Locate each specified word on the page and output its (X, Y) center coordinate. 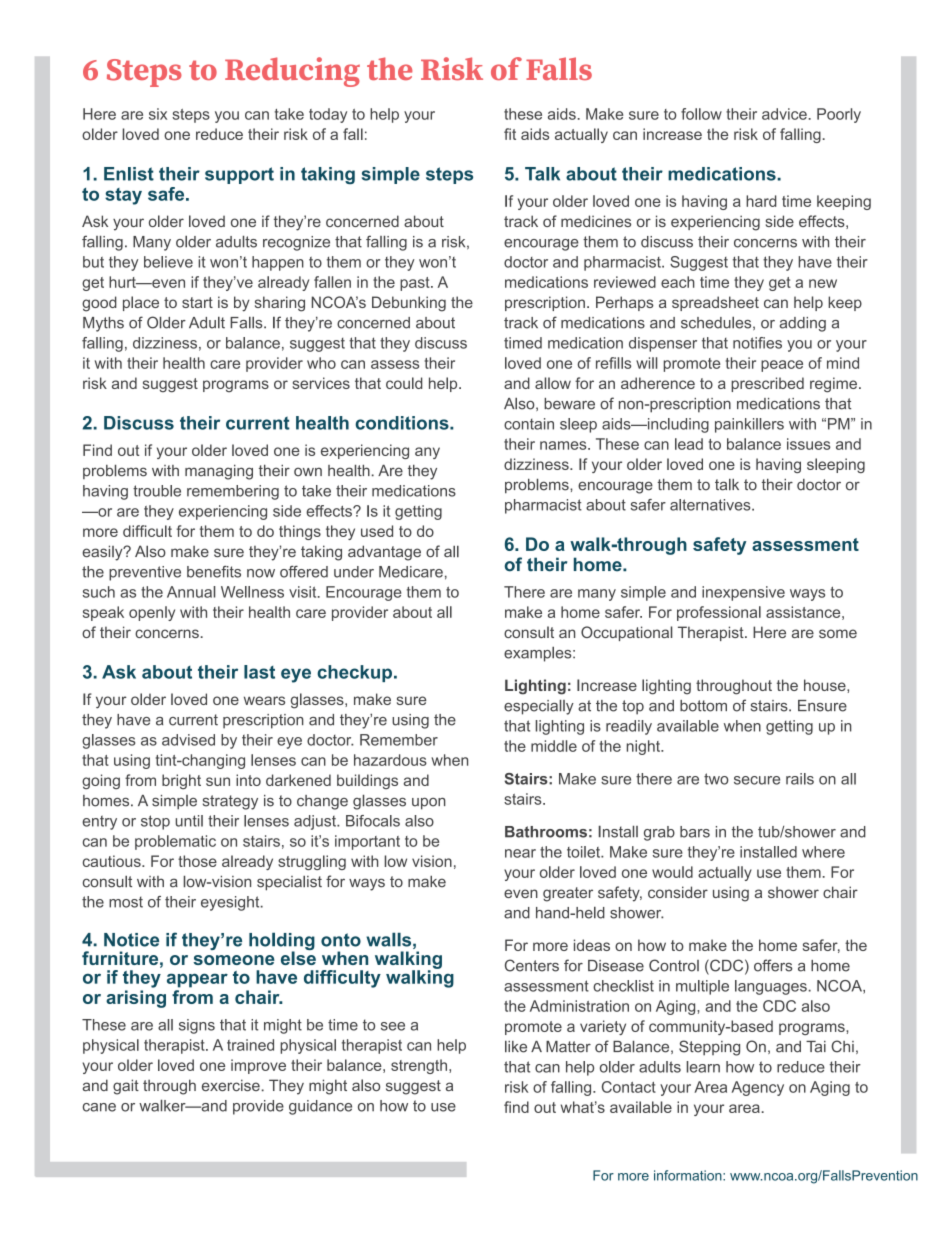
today (328, 115)
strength (420, 1066)
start (197, 302)
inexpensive (743, 593)
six (158, 114)
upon (429, 803)
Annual (191, 592)
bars (695, 832)
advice (784, 114)
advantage (384, 553)
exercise (231, 1085)
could (404, 383)
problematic (175, 842)
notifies (757, 343)
